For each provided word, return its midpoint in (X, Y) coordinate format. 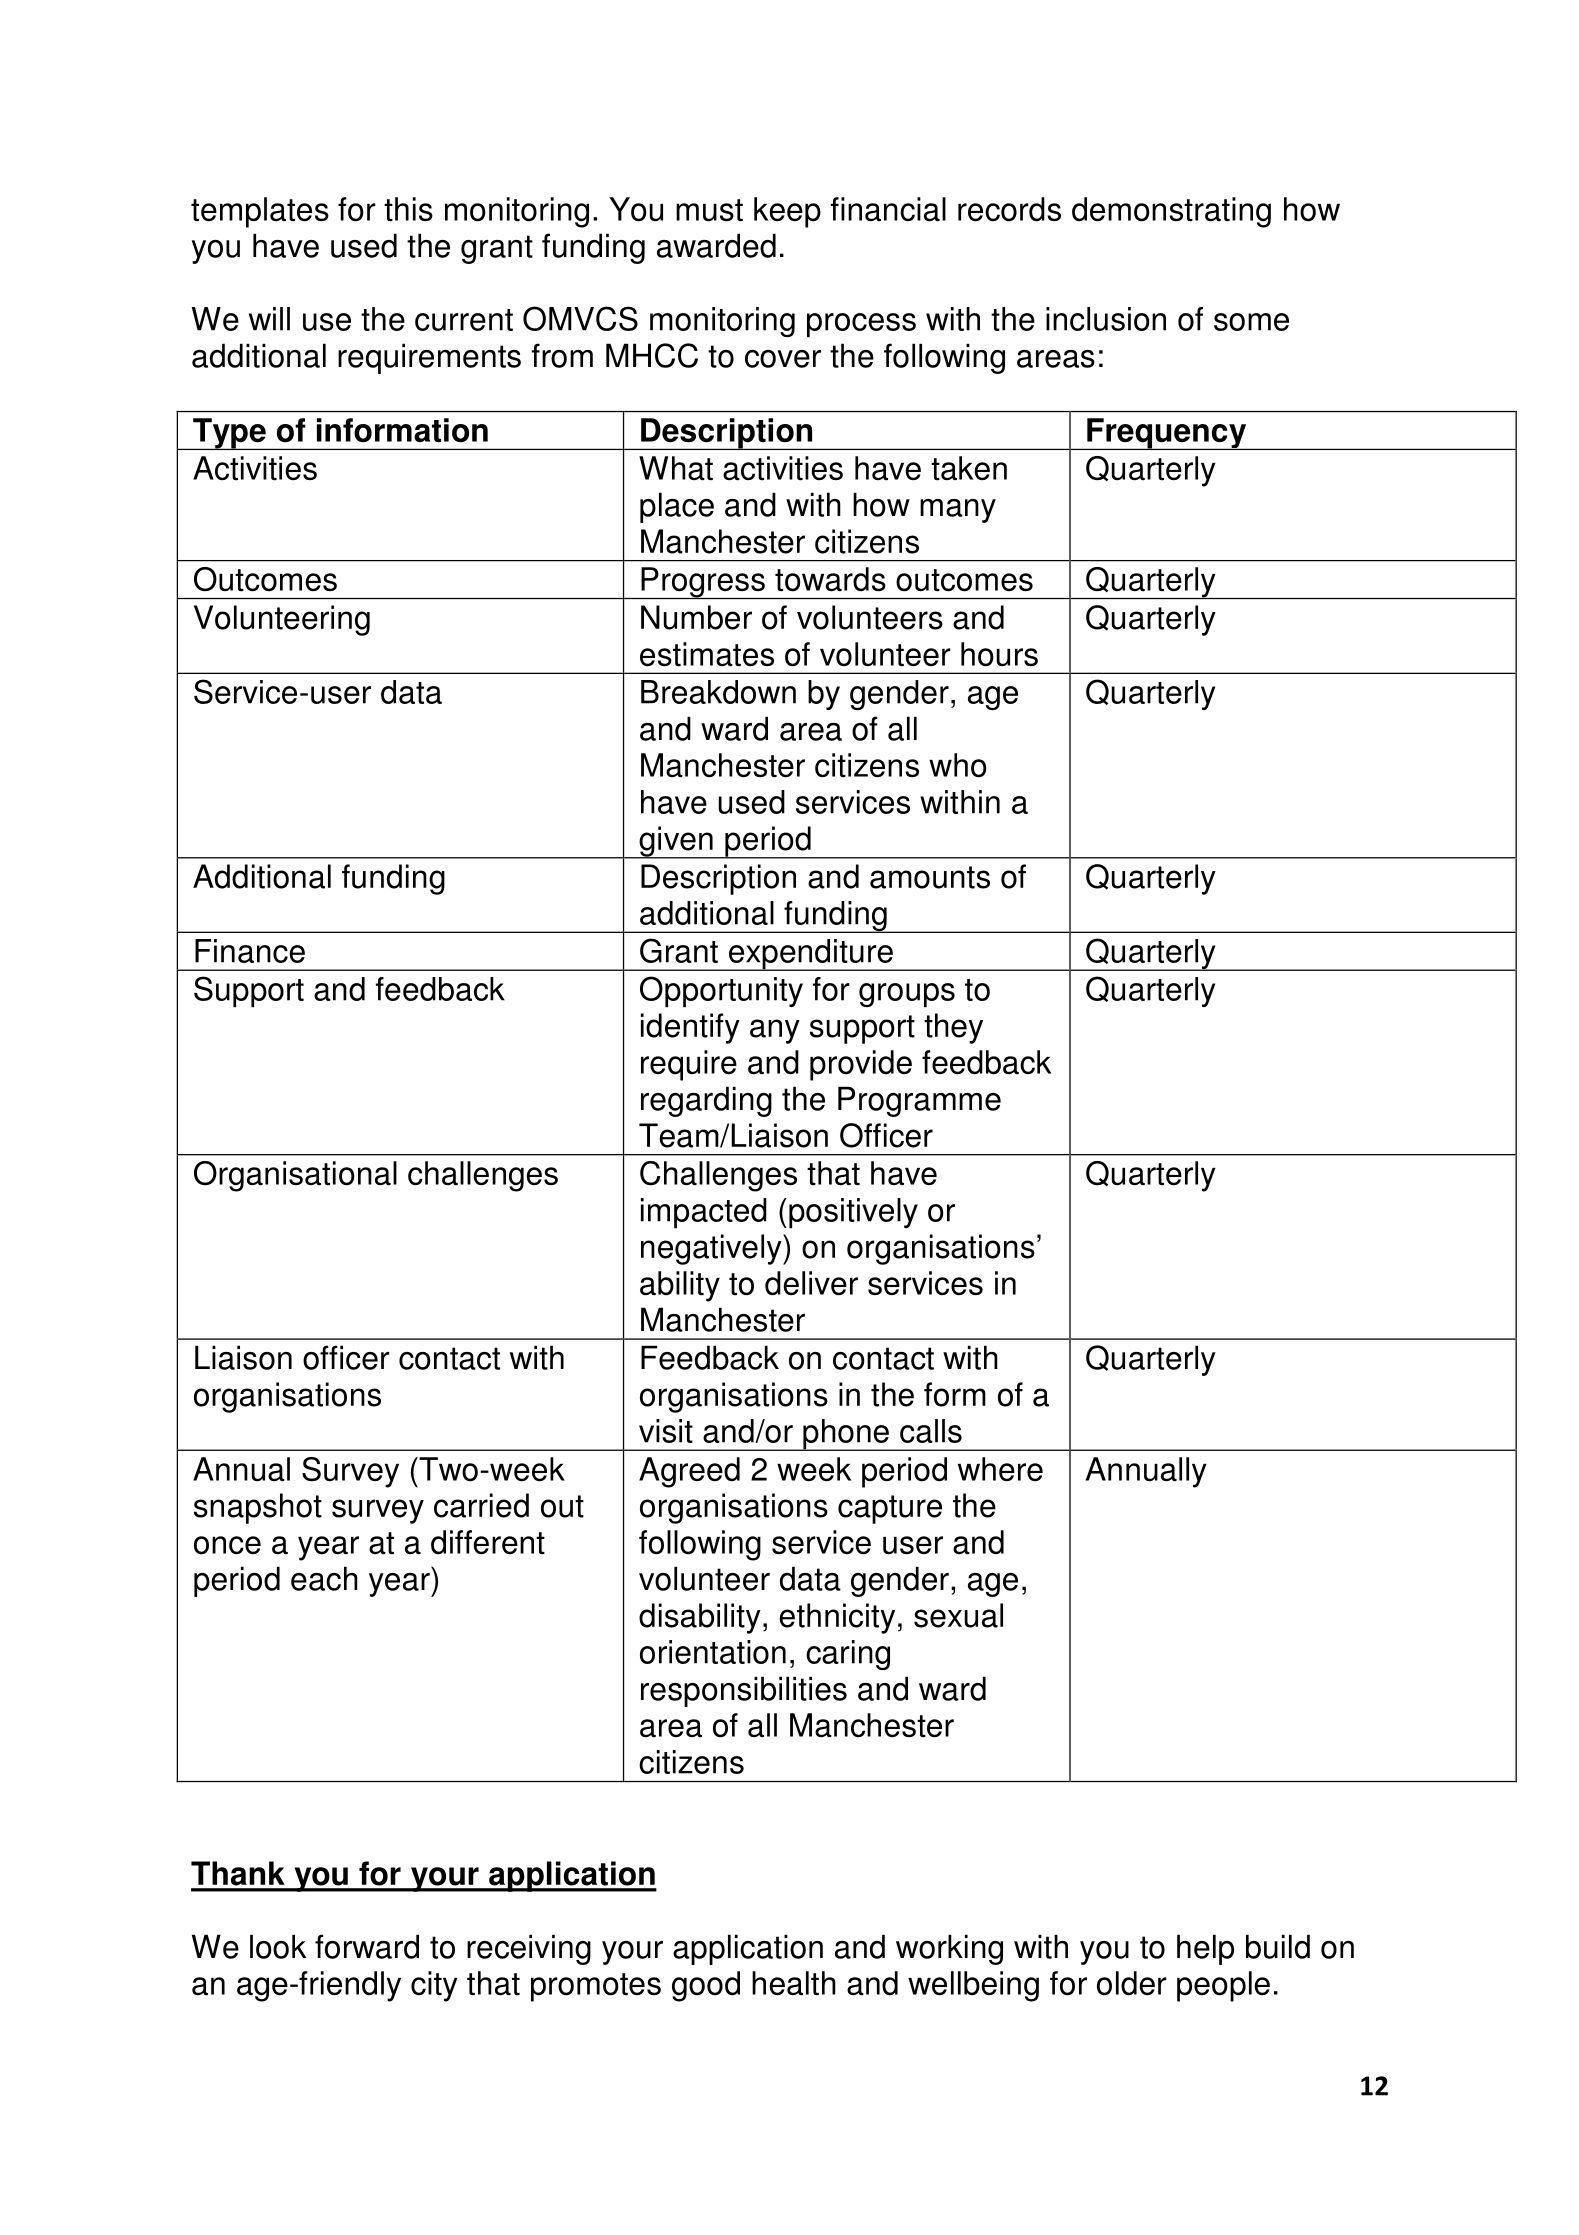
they (953, 1028)
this (408, 209)
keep (787, 212)
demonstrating (1171, 212)
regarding (706, 1101)
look (278, 1946)
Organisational (295, 1176)
